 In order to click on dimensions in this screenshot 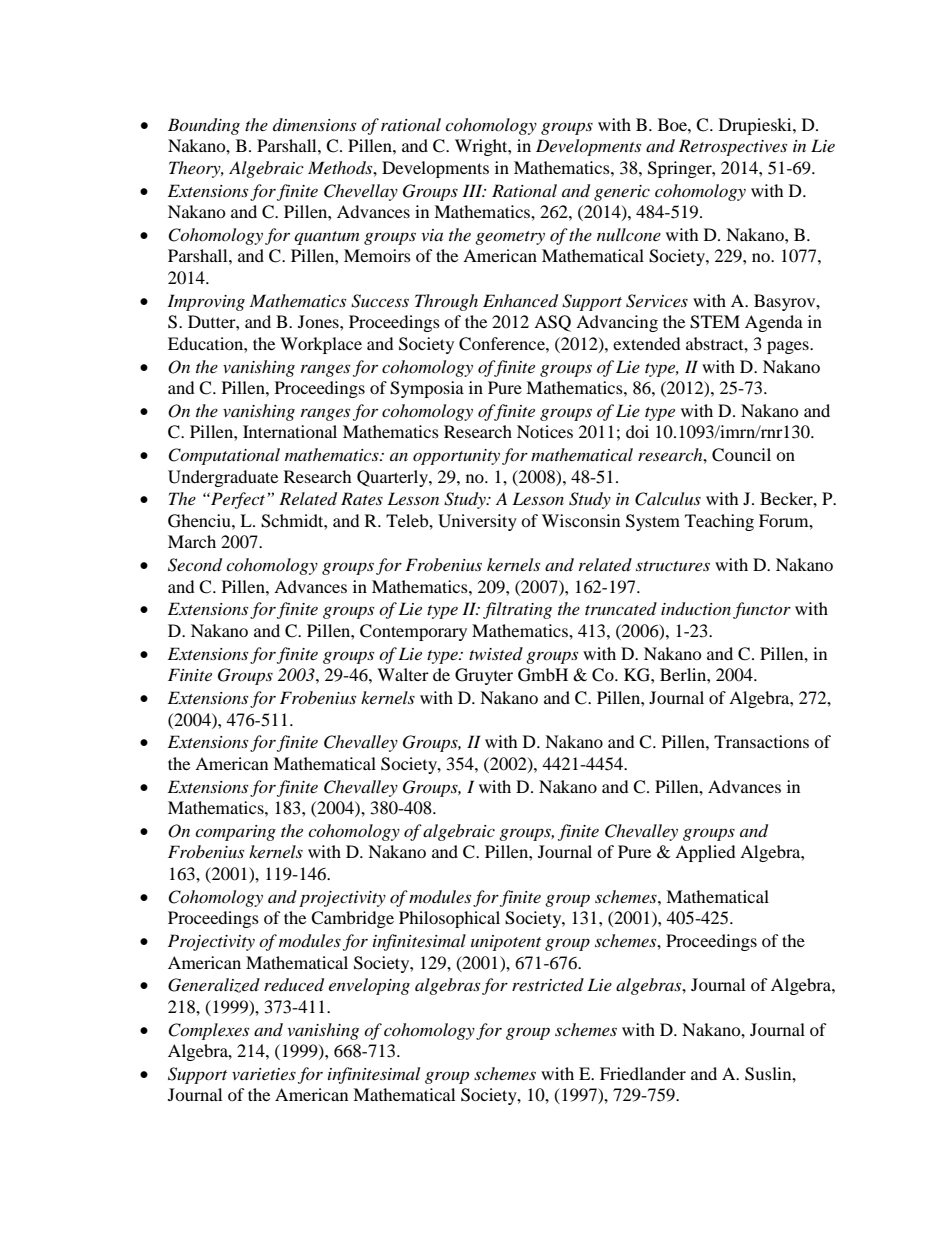, I will do `click(314, 124)`.
